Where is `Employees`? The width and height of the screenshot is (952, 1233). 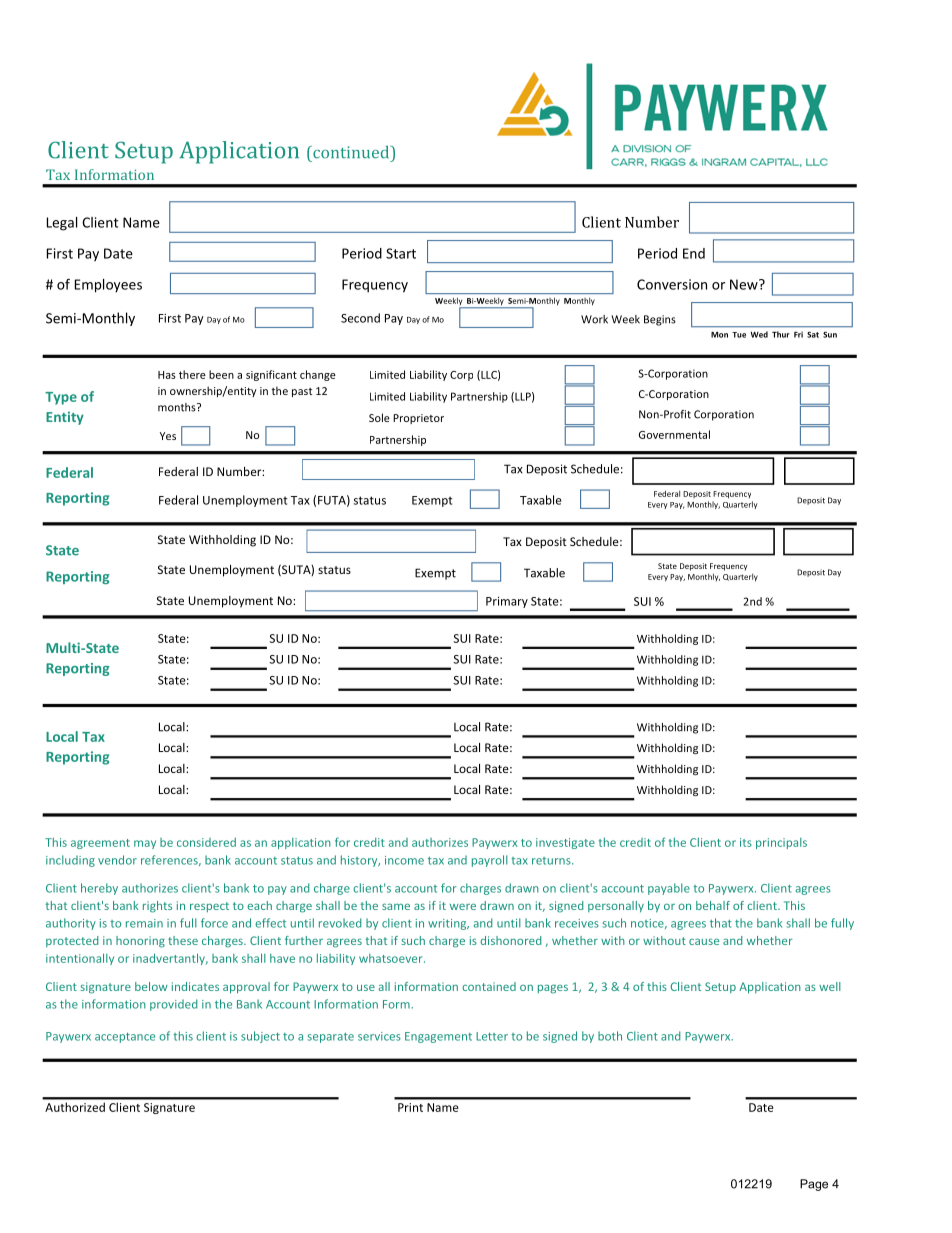 Employees is located at coordinates (108, 286).
